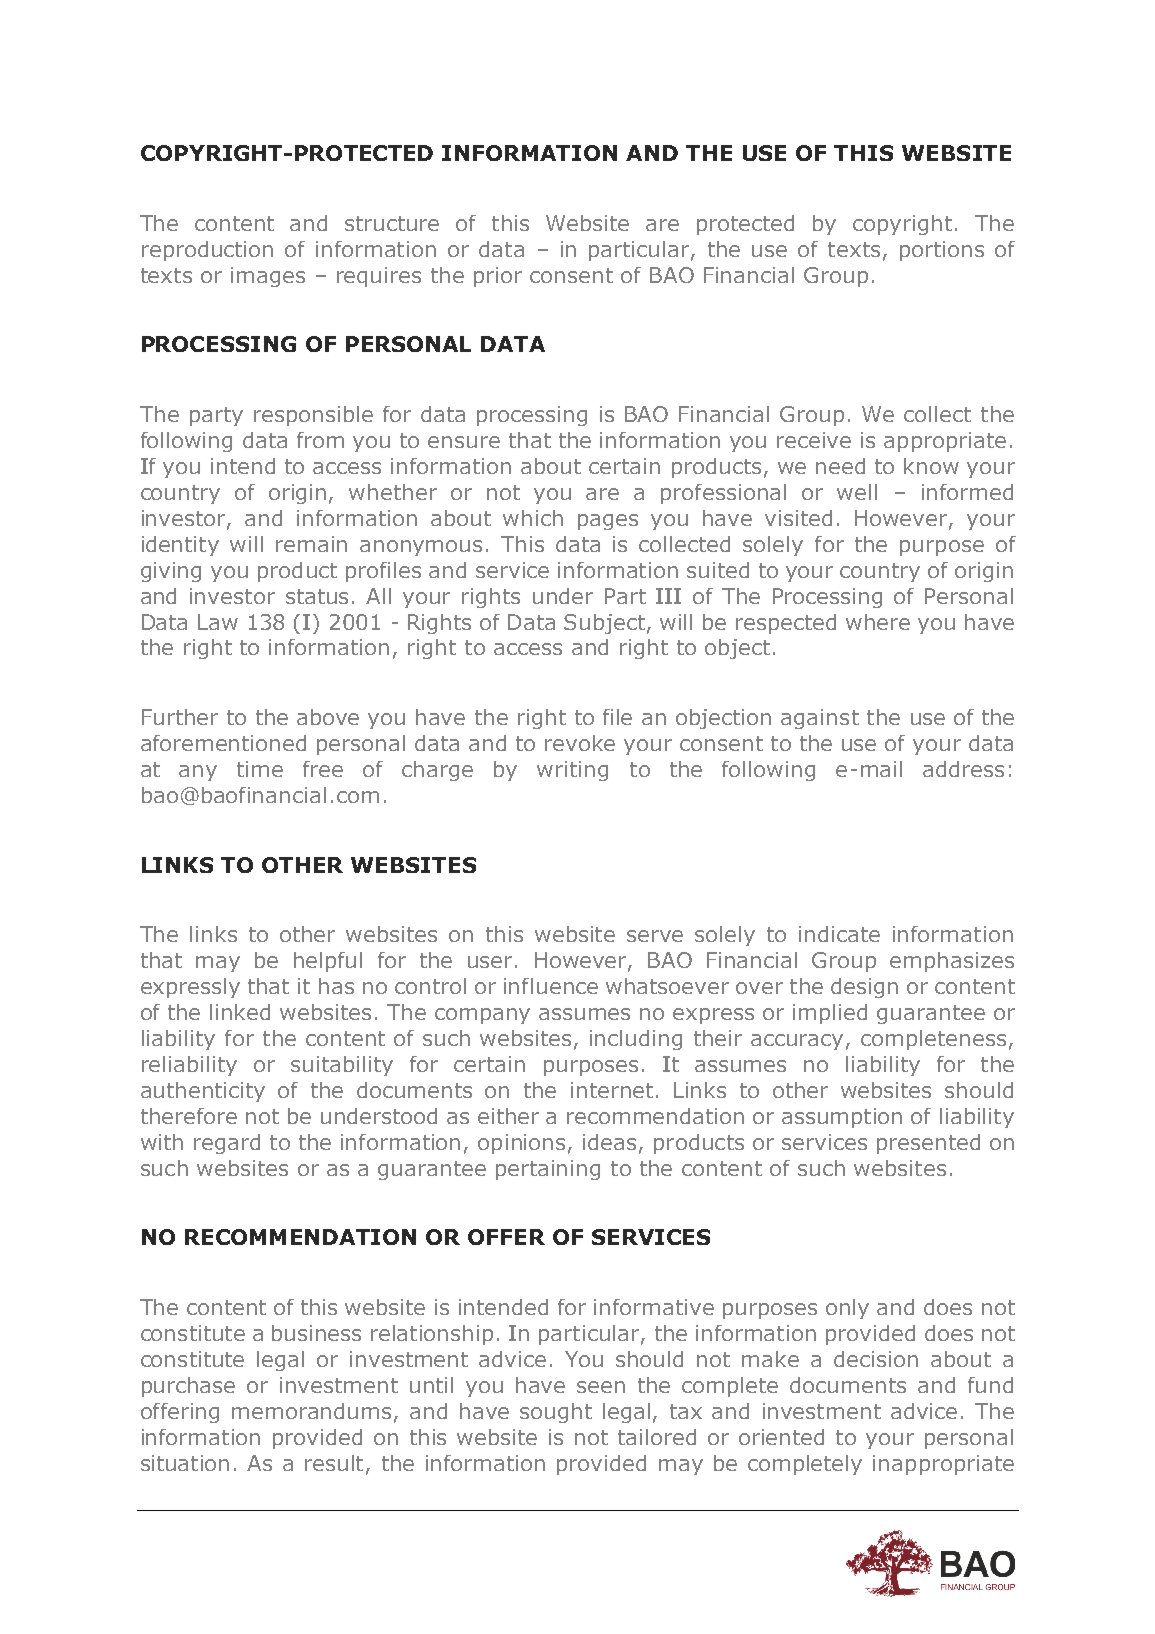 This image has width=1155, height=1634. What do you see at coordinates (227, 1144) in the image?
I see `regard` at bounding box center [227, 1144].
